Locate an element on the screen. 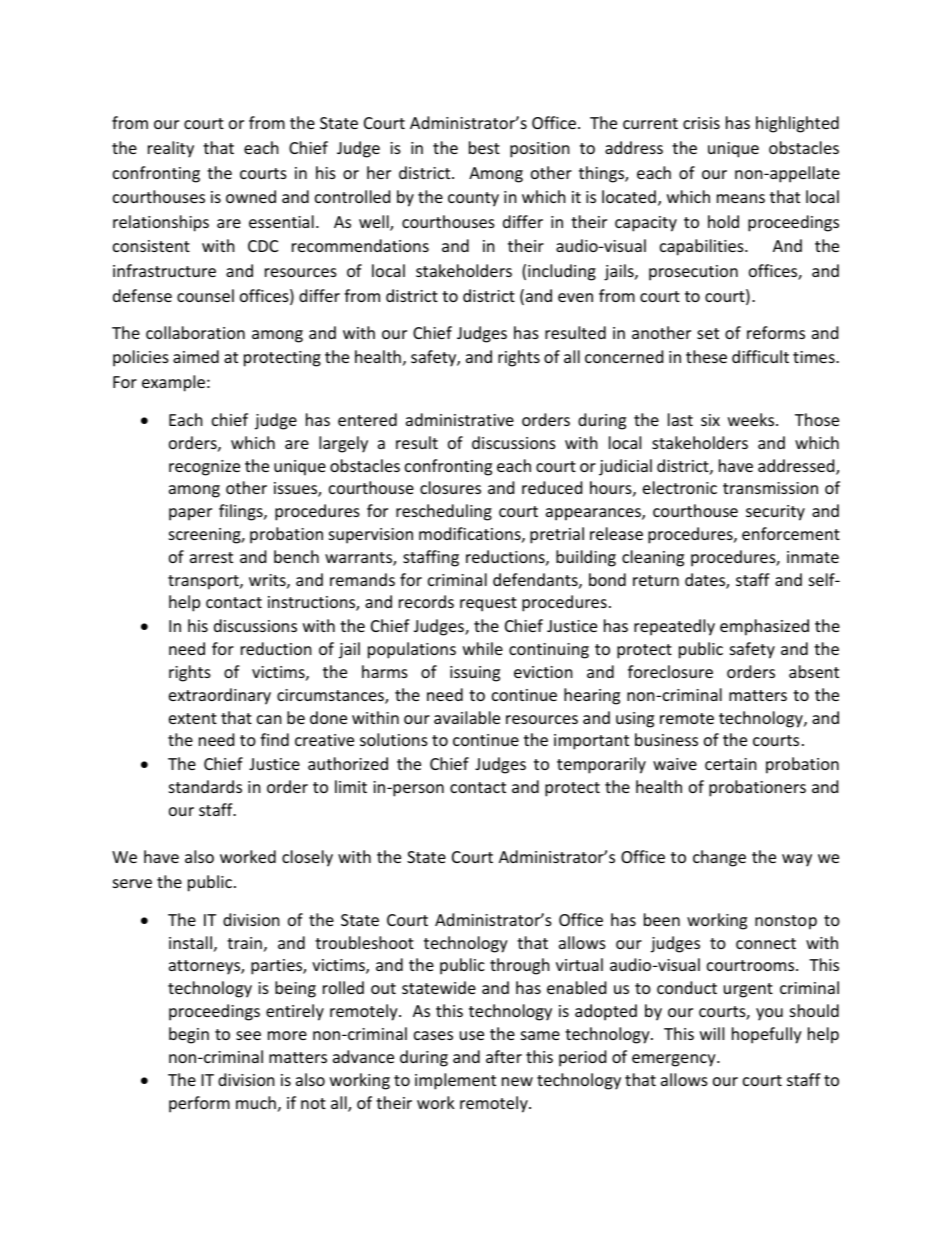 The image size is (952, 1233). limit is located at coordinates (351, 786).
